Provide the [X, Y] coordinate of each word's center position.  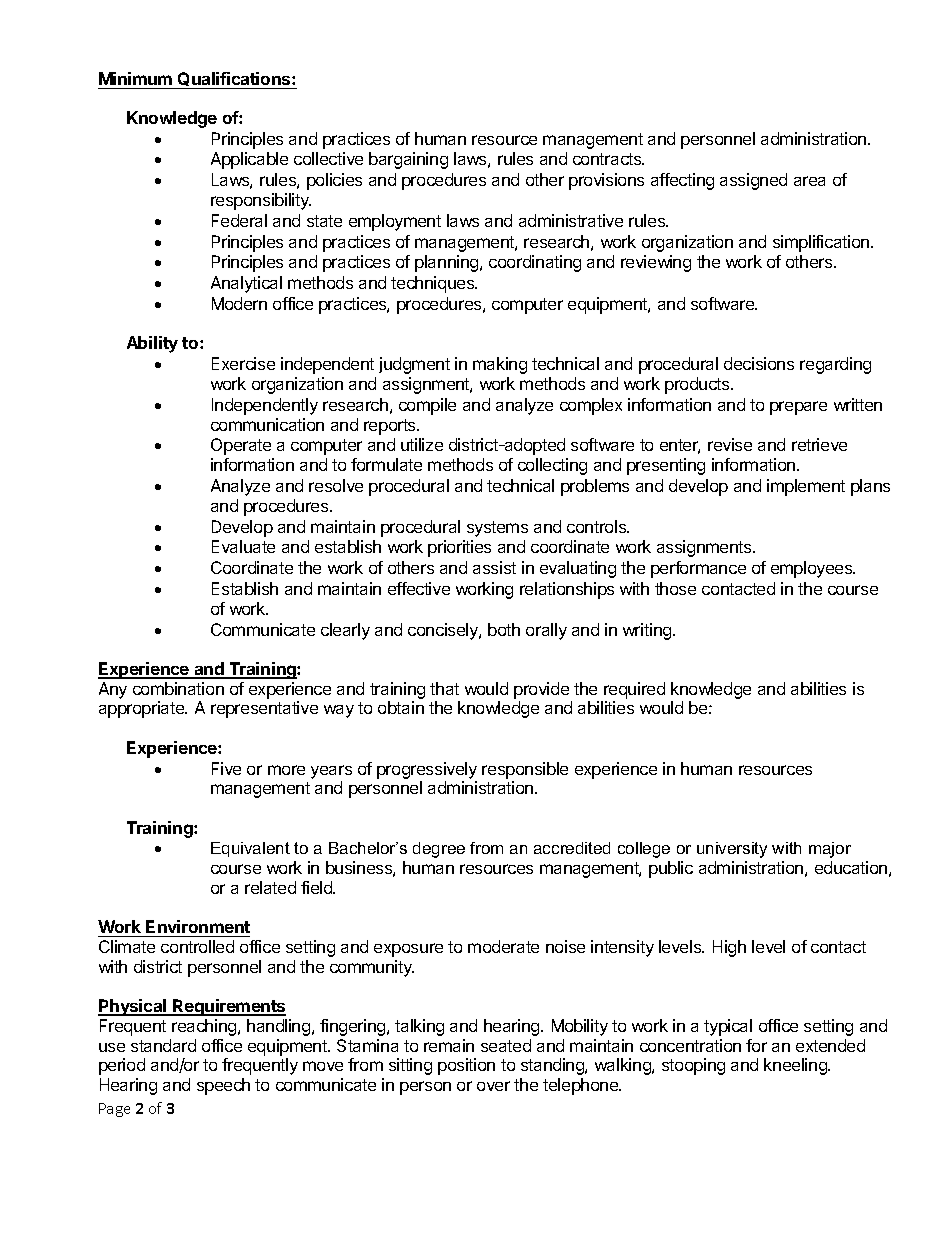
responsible [525, 770]
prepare [798, 408]
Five [226, 768]
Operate [241, 446]
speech [223, 1086]
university [732, 850]
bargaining [408, 160]
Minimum [135, 78]
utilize [422, 444]
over [493, 1086]
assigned [753, 181]
